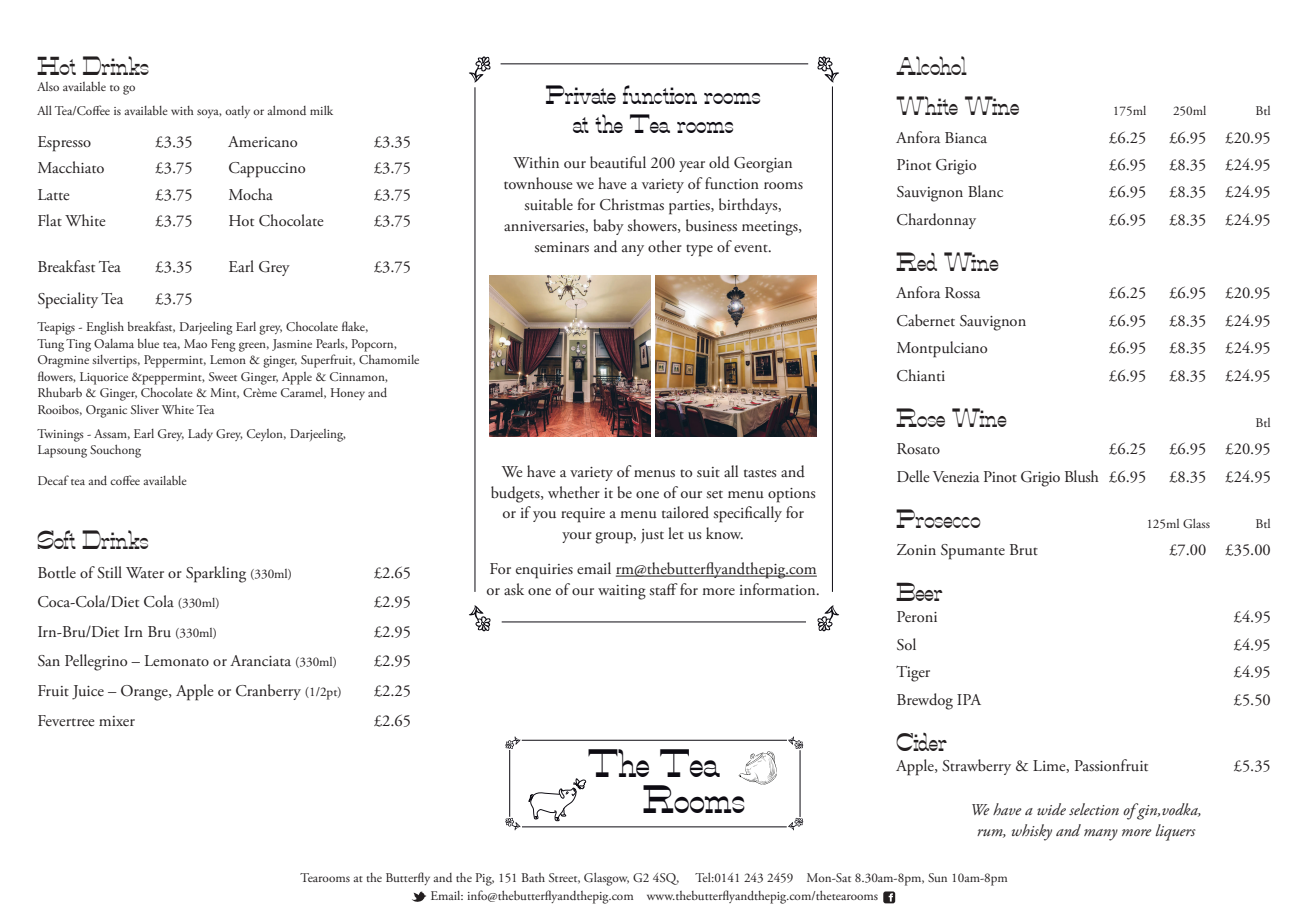 The width and height of the image is (1308, 924). I want to click on Lady, so click(200, 434).
